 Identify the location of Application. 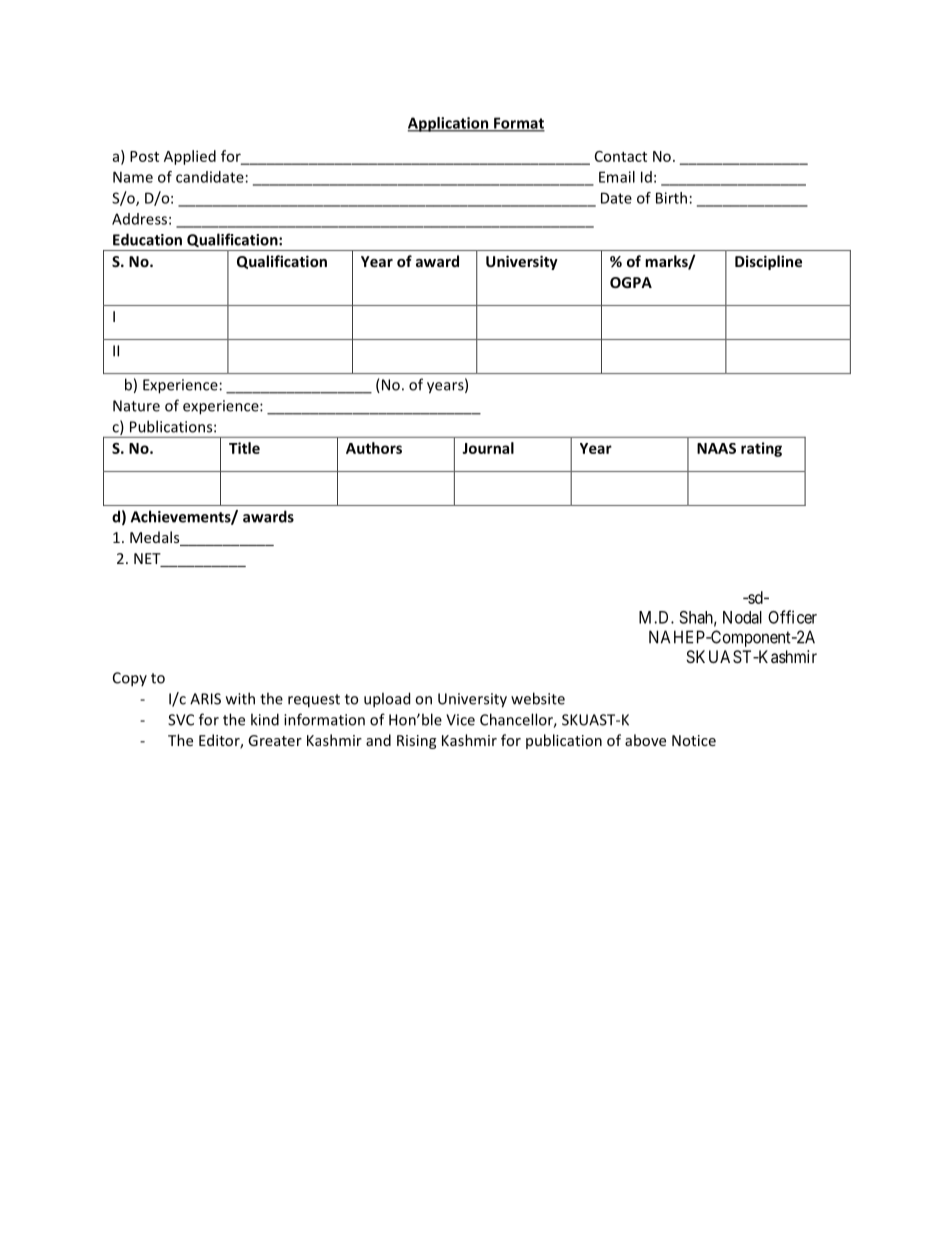
(449, 124).
